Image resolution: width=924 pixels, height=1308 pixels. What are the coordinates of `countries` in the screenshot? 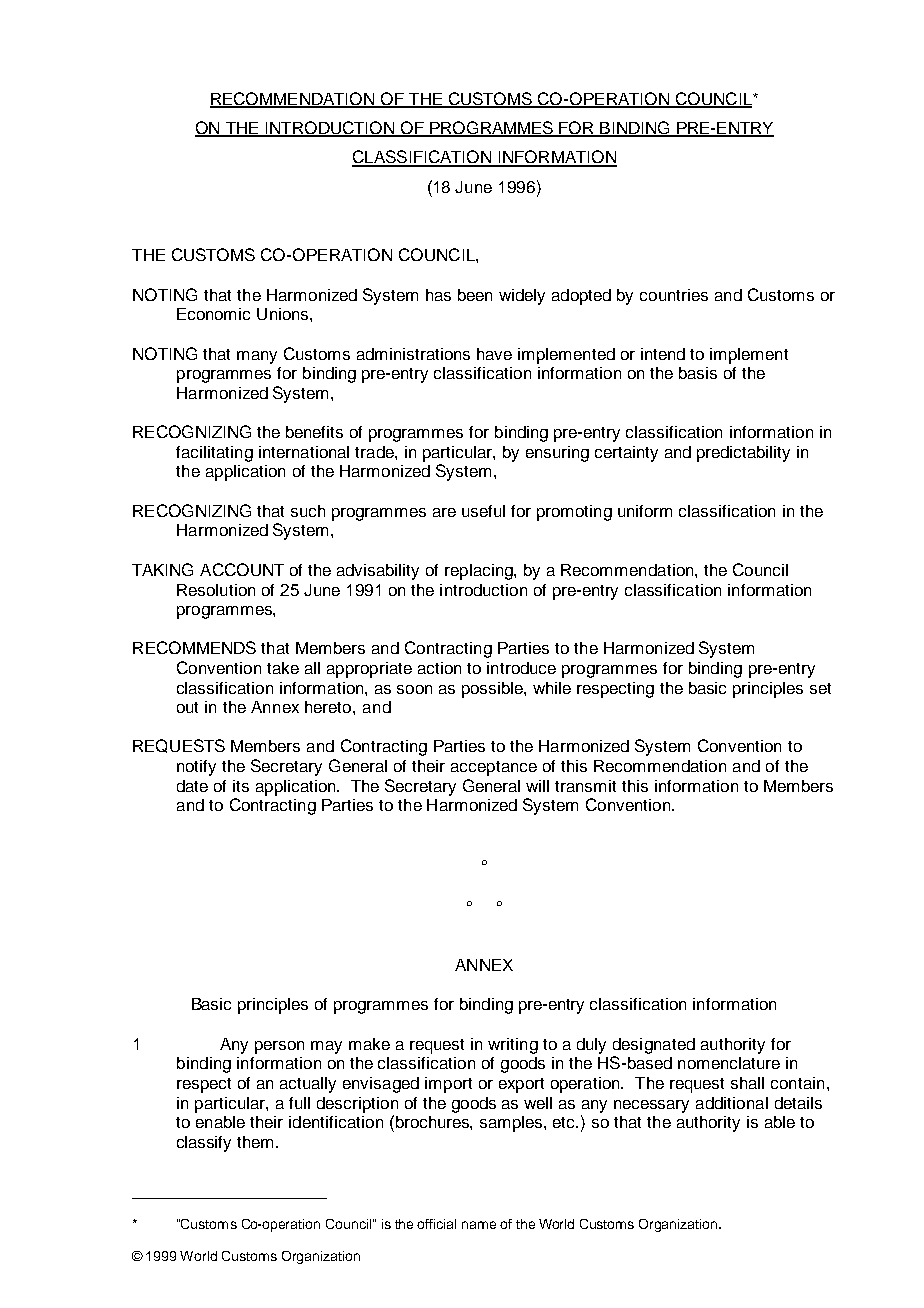 It's located at (674, 295).
